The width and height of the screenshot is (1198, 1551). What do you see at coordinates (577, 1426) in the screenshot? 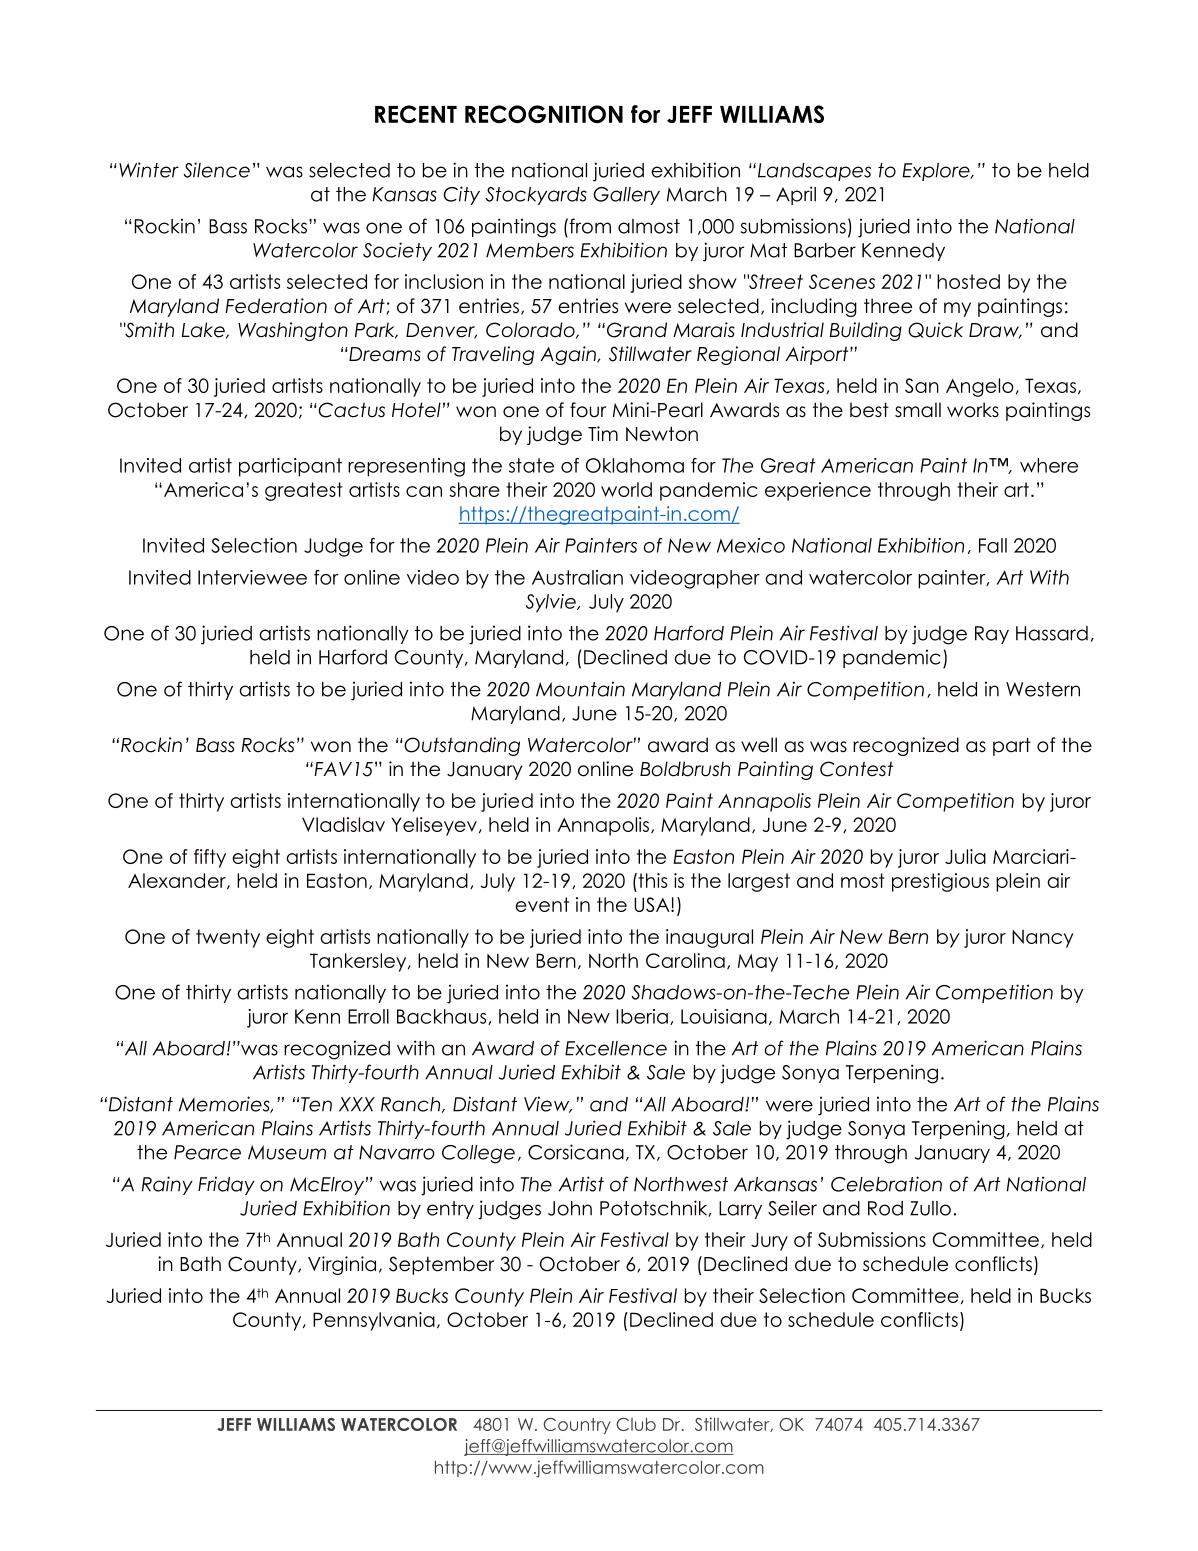
I see `Country` at bounding box center [577, 1426].
